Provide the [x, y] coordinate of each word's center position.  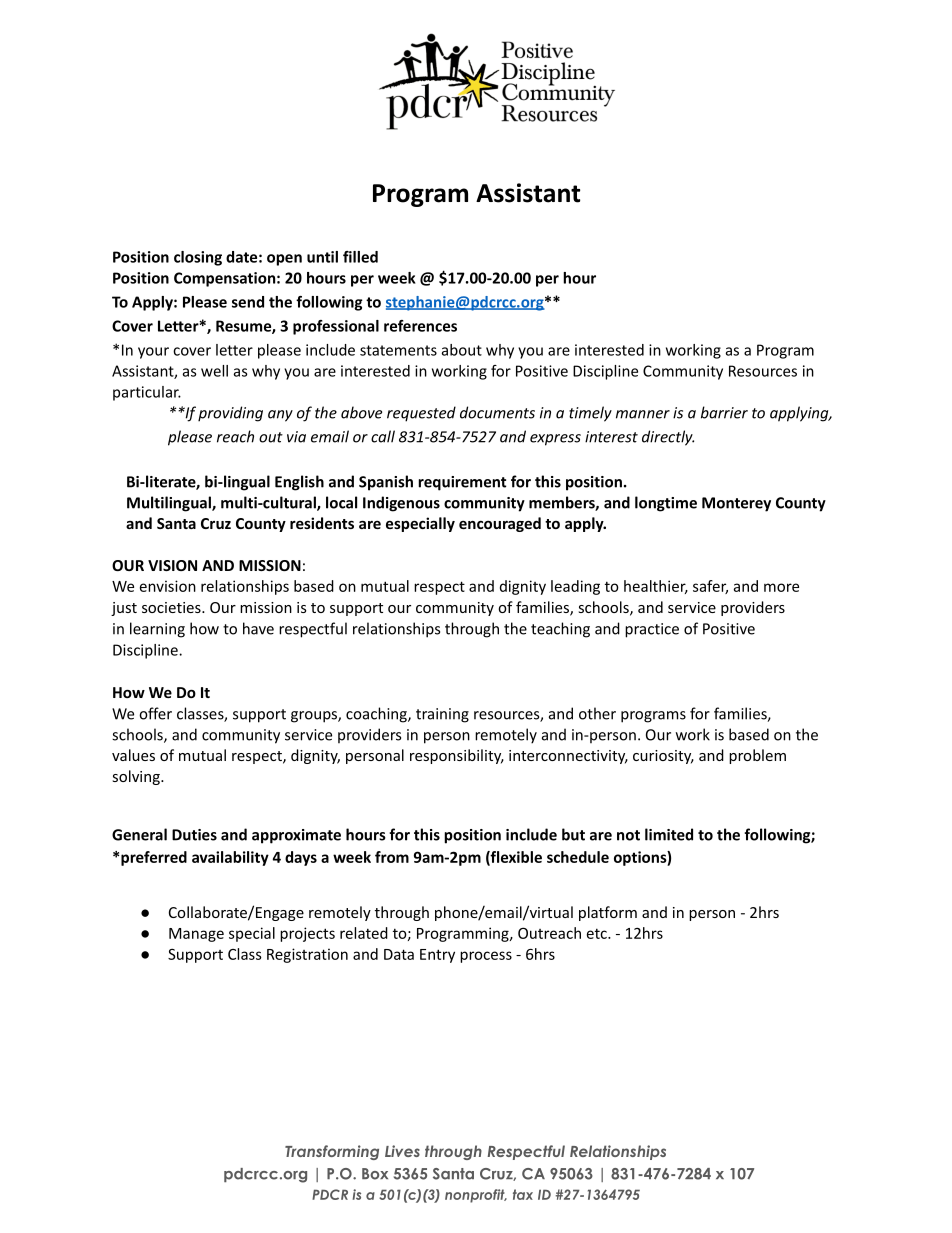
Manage [196, 935]
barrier [724, 412]
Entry [437, 956]
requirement [462, 483]
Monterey [736, 504]
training [442, 715]
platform [608, 913]
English [299, 483]
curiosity [663, 757]
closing [198, 258]
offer [155, 713]
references [420, 326]
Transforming [332, 1152]
